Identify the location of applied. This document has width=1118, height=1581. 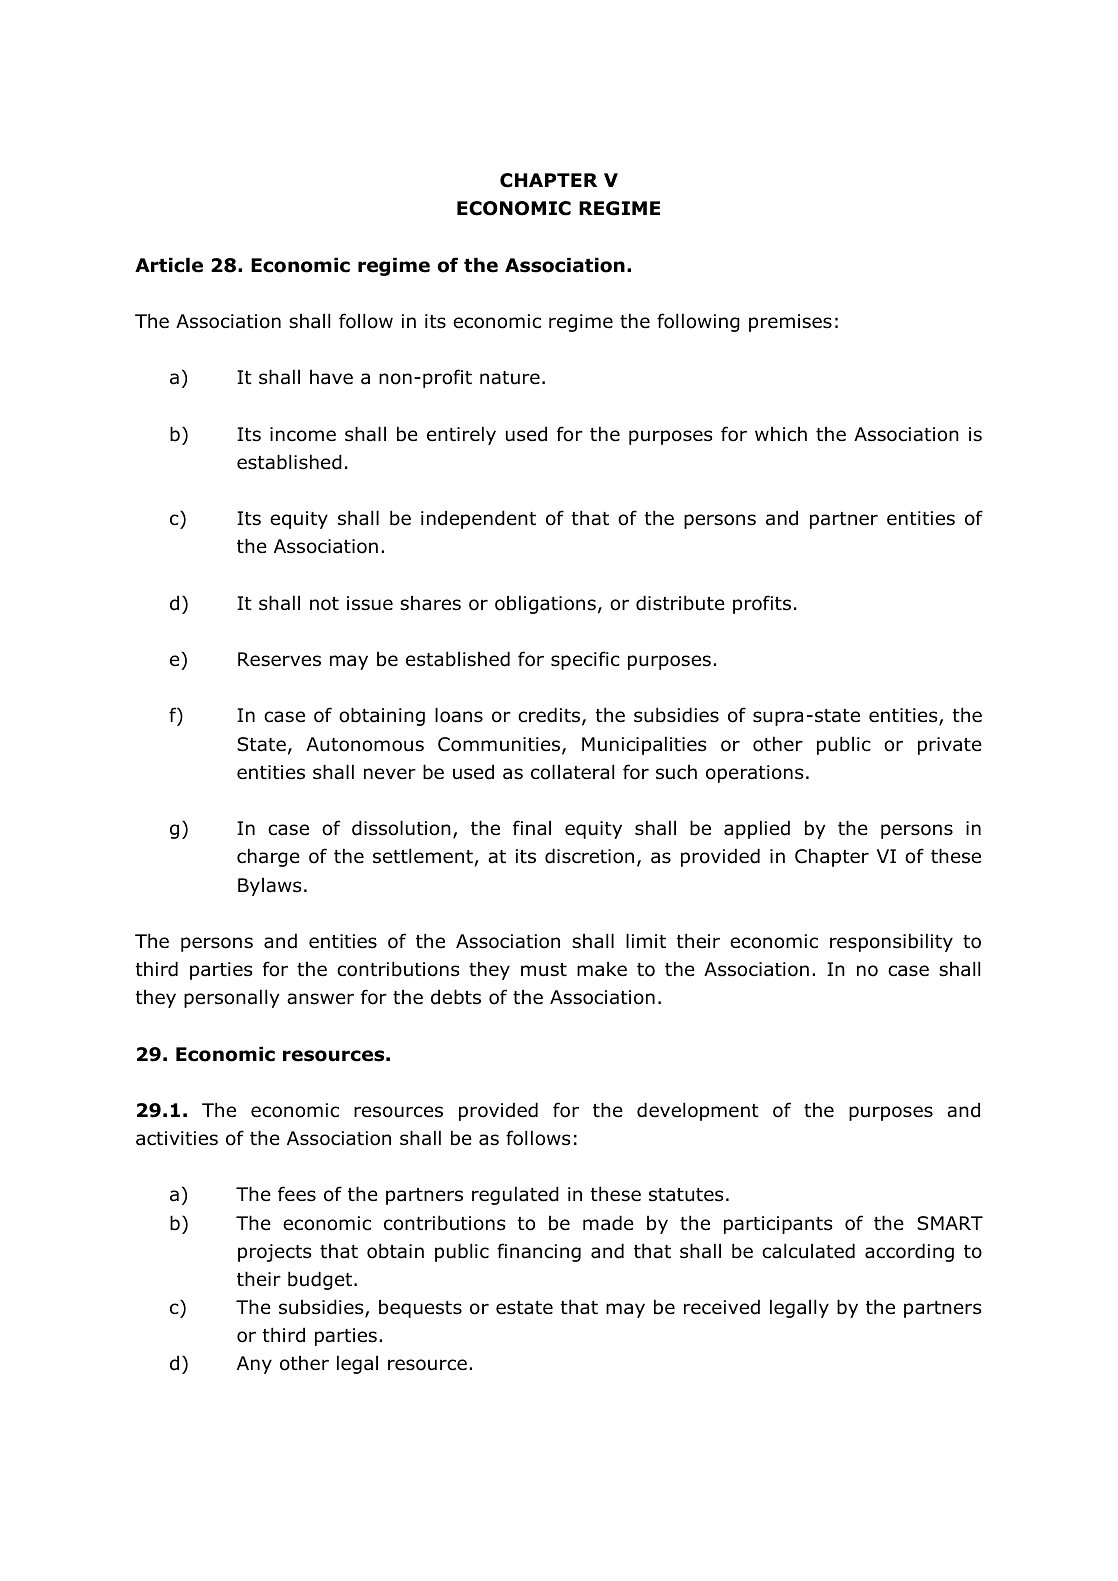
(757, 829).
